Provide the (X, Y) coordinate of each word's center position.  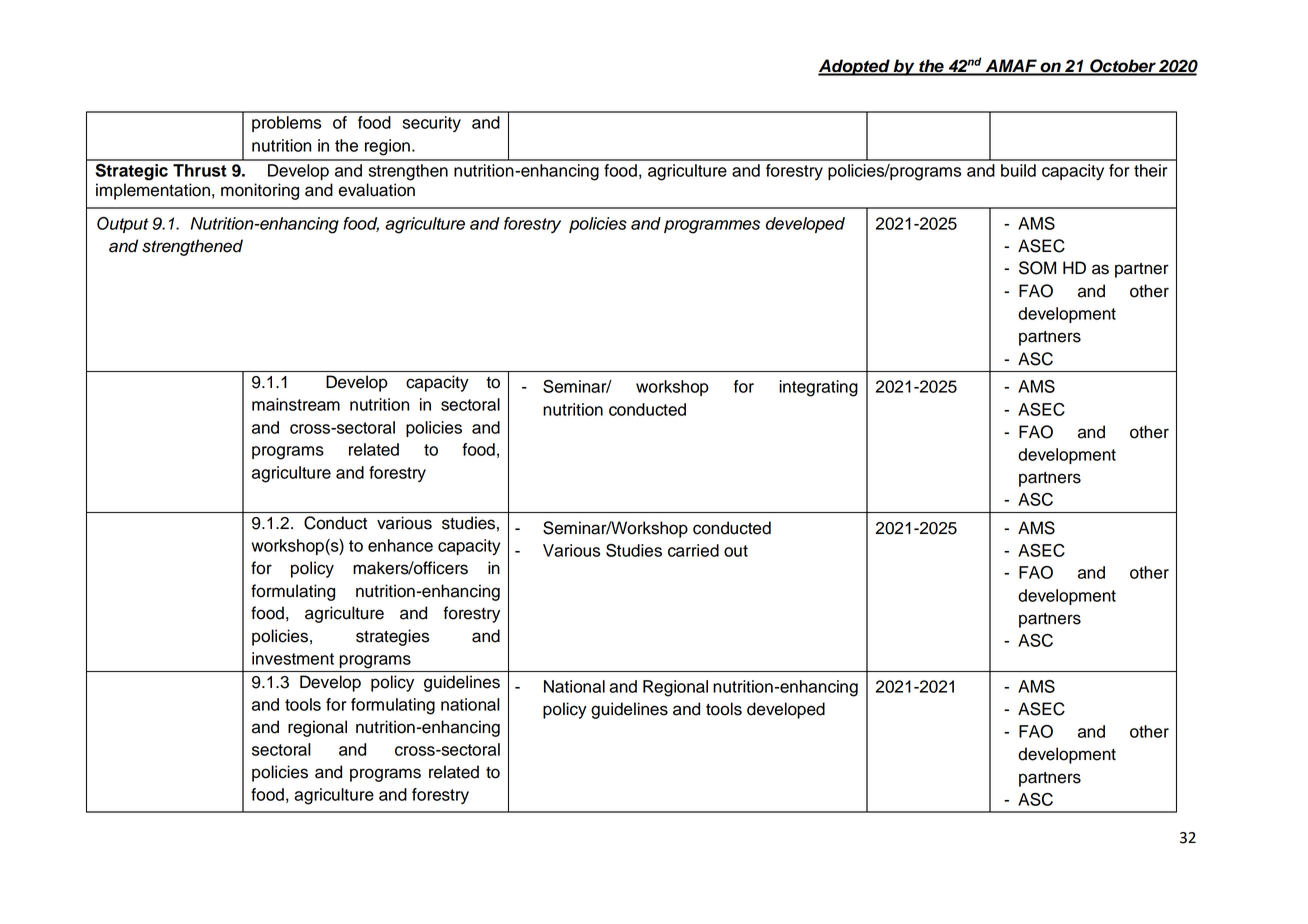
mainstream (296, 404)
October (1123, 67)
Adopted (855, 67)
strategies (392, 637)
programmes (712, 227)
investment (293, 658)
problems (286, 124)
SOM (1037, 268)
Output (123, 225)
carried (693, 550)
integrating (818, 388)
